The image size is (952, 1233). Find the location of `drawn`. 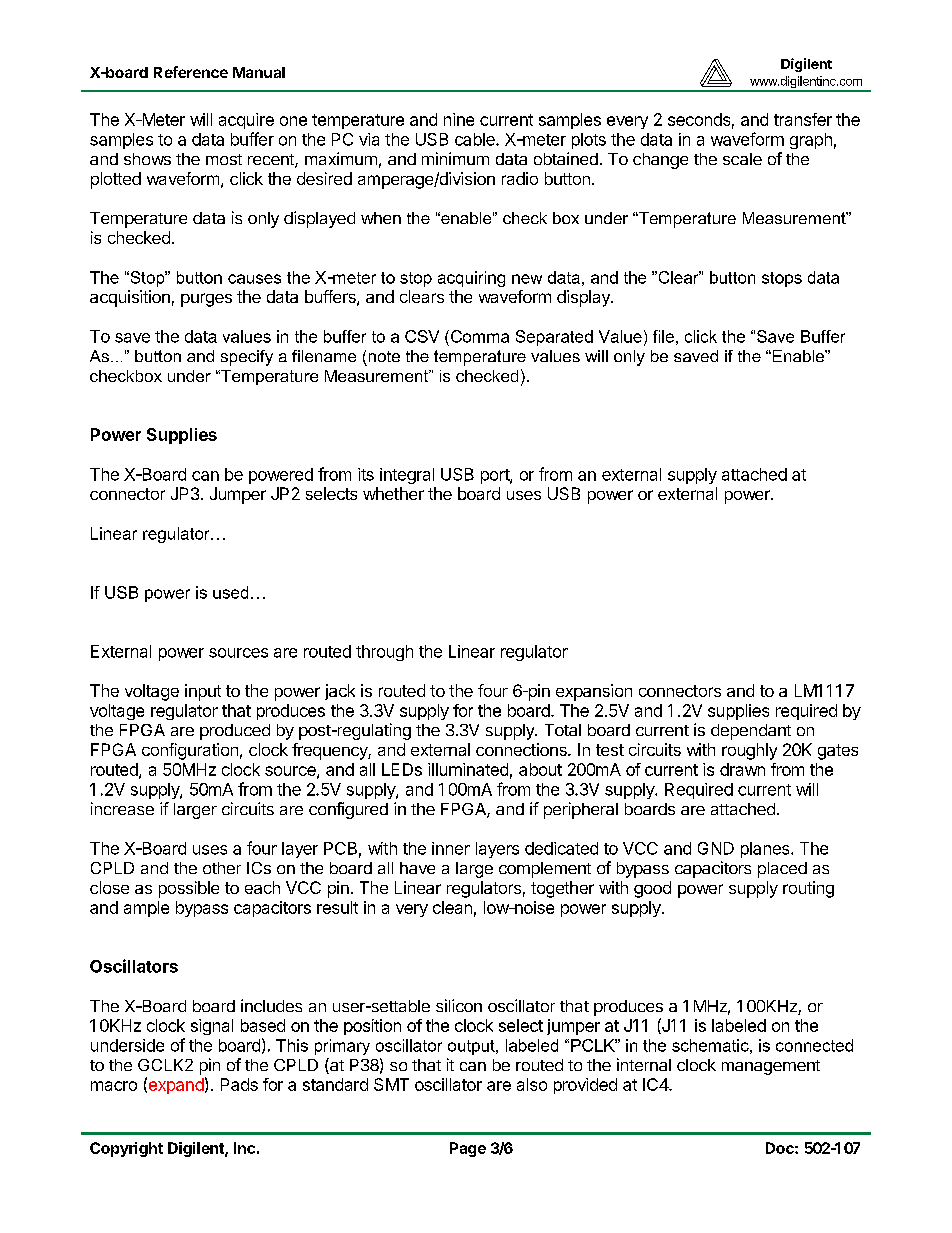

drawn is located at coordinates (742, 769).
